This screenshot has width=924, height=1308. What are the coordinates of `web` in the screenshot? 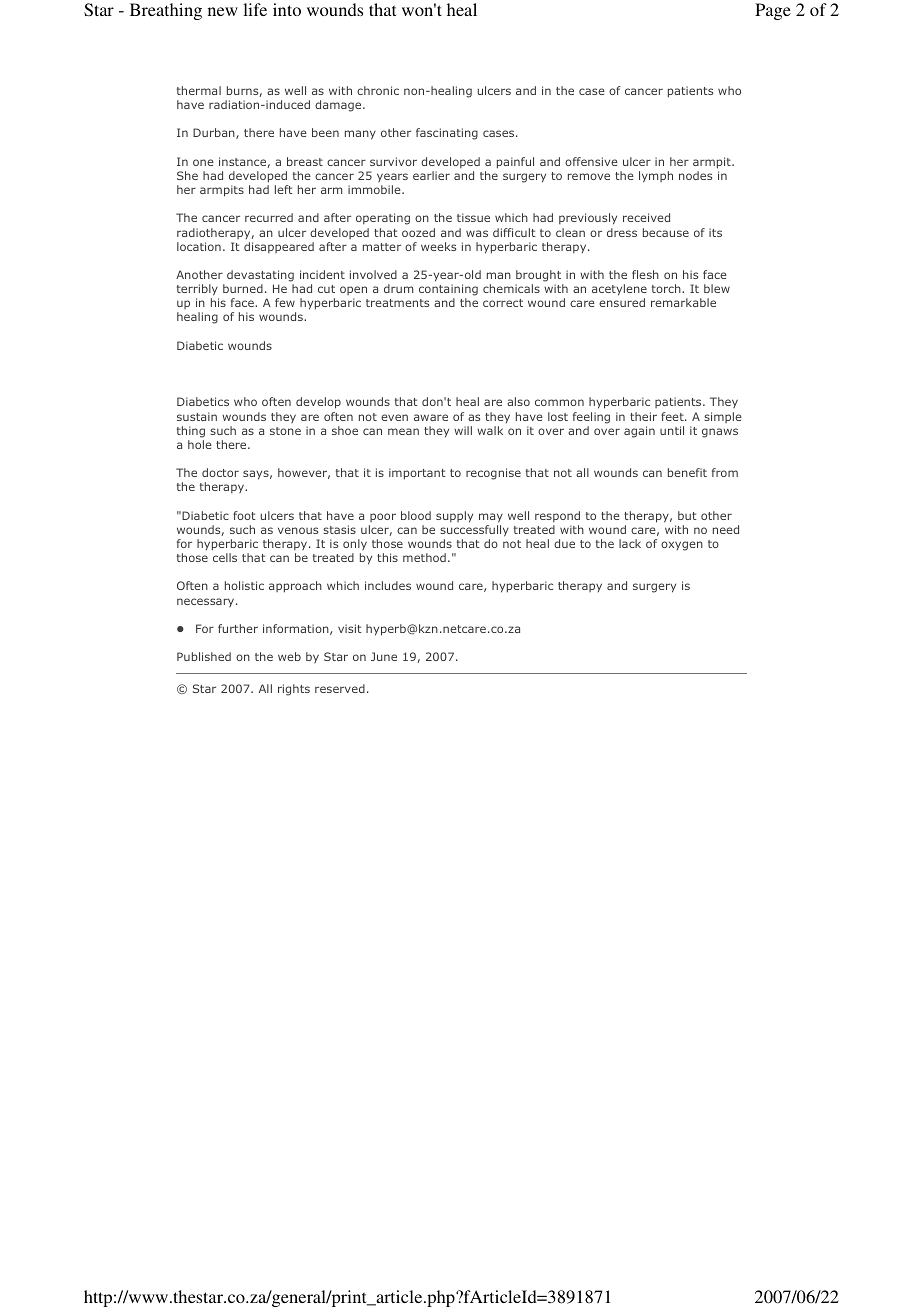 It's located at (289, 656).
